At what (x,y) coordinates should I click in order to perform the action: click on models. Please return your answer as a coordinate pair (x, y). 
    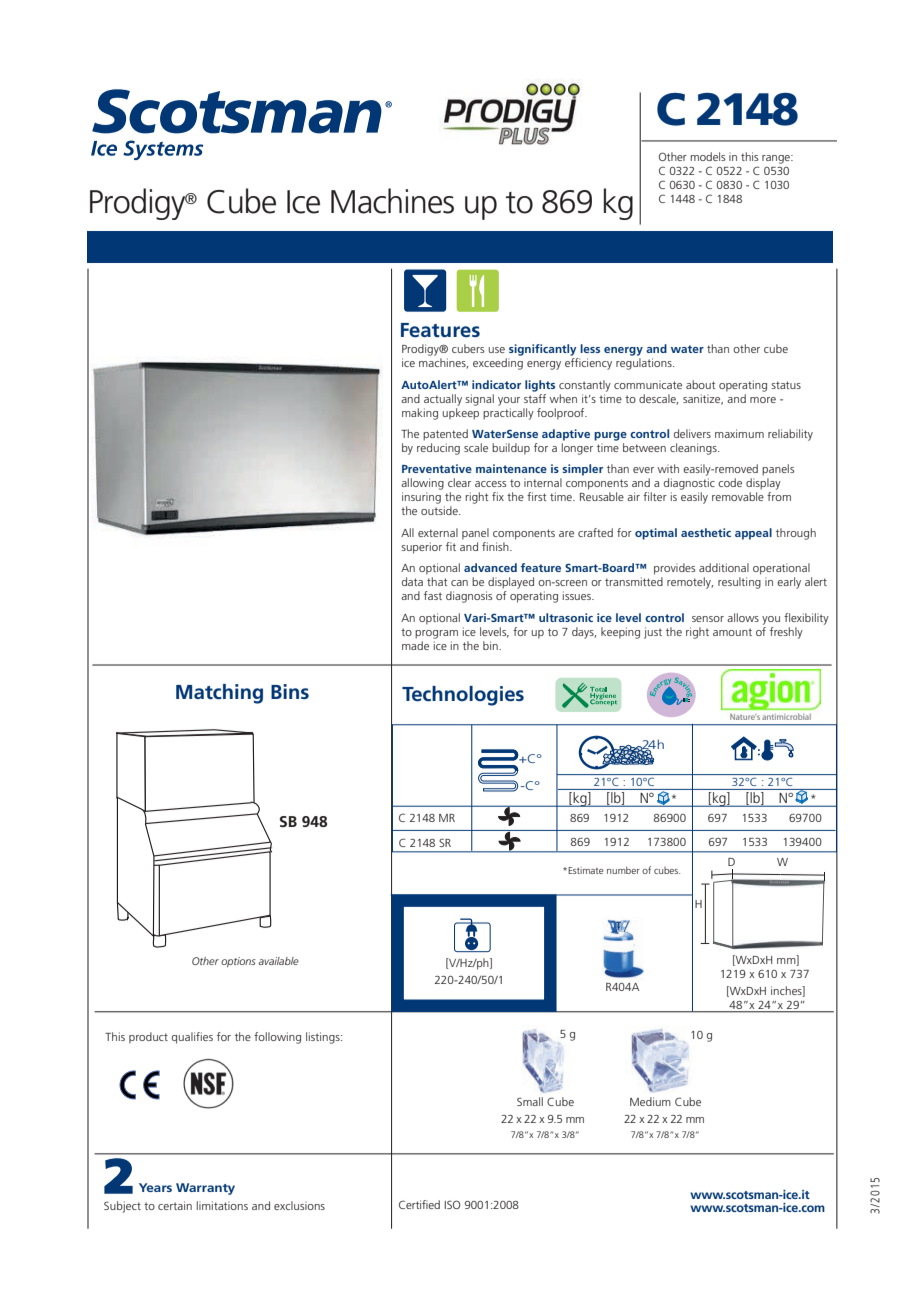
    Looking at the image, I should click on (708, 156).
